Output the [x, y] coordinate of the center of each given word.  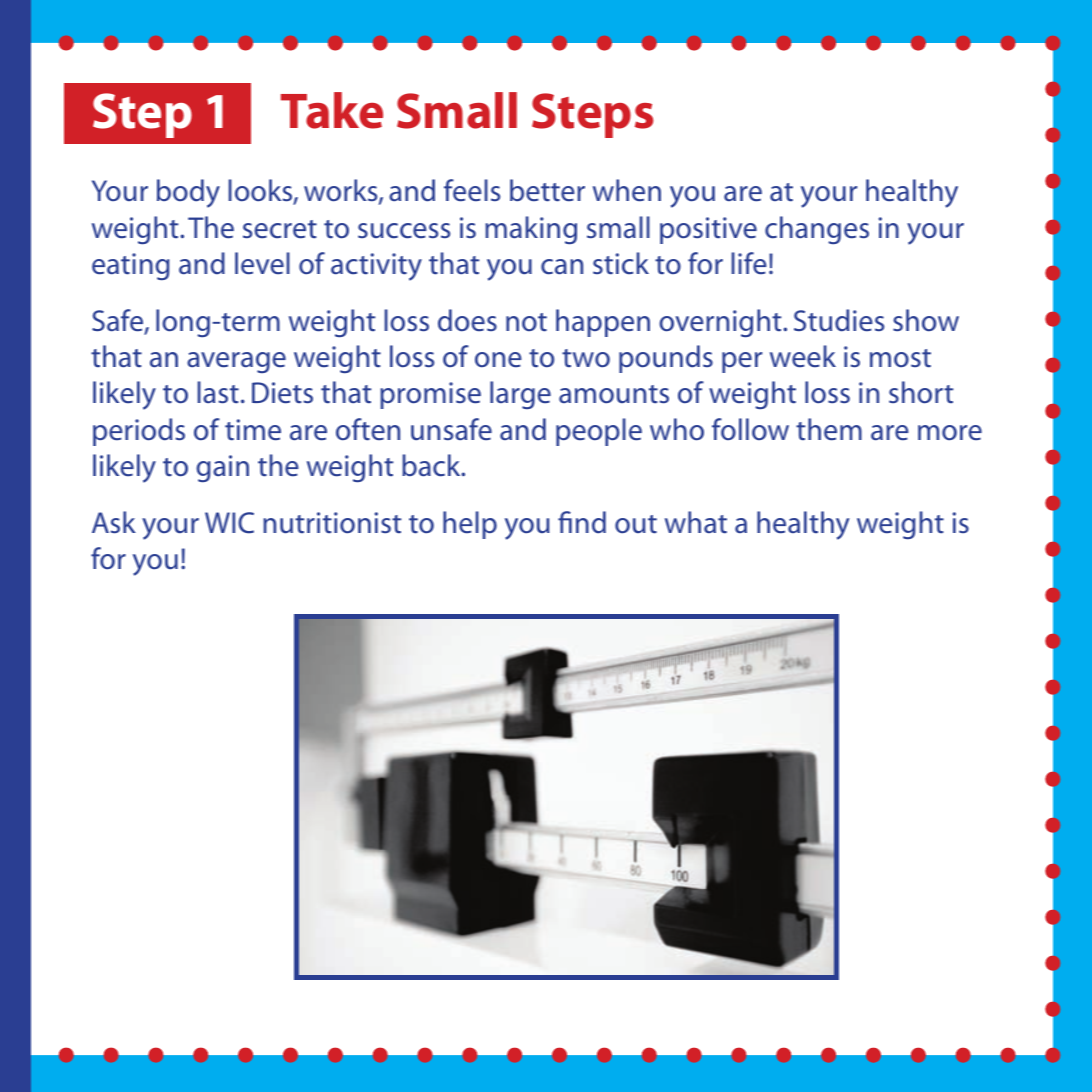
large [520, 395]
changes [817, 230]
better [547, 190]
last [218, 392]
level [262, 263]
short [921, 392]
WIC [229, 523]
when [627, 190]
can [562, 267]
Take [332, 110]
